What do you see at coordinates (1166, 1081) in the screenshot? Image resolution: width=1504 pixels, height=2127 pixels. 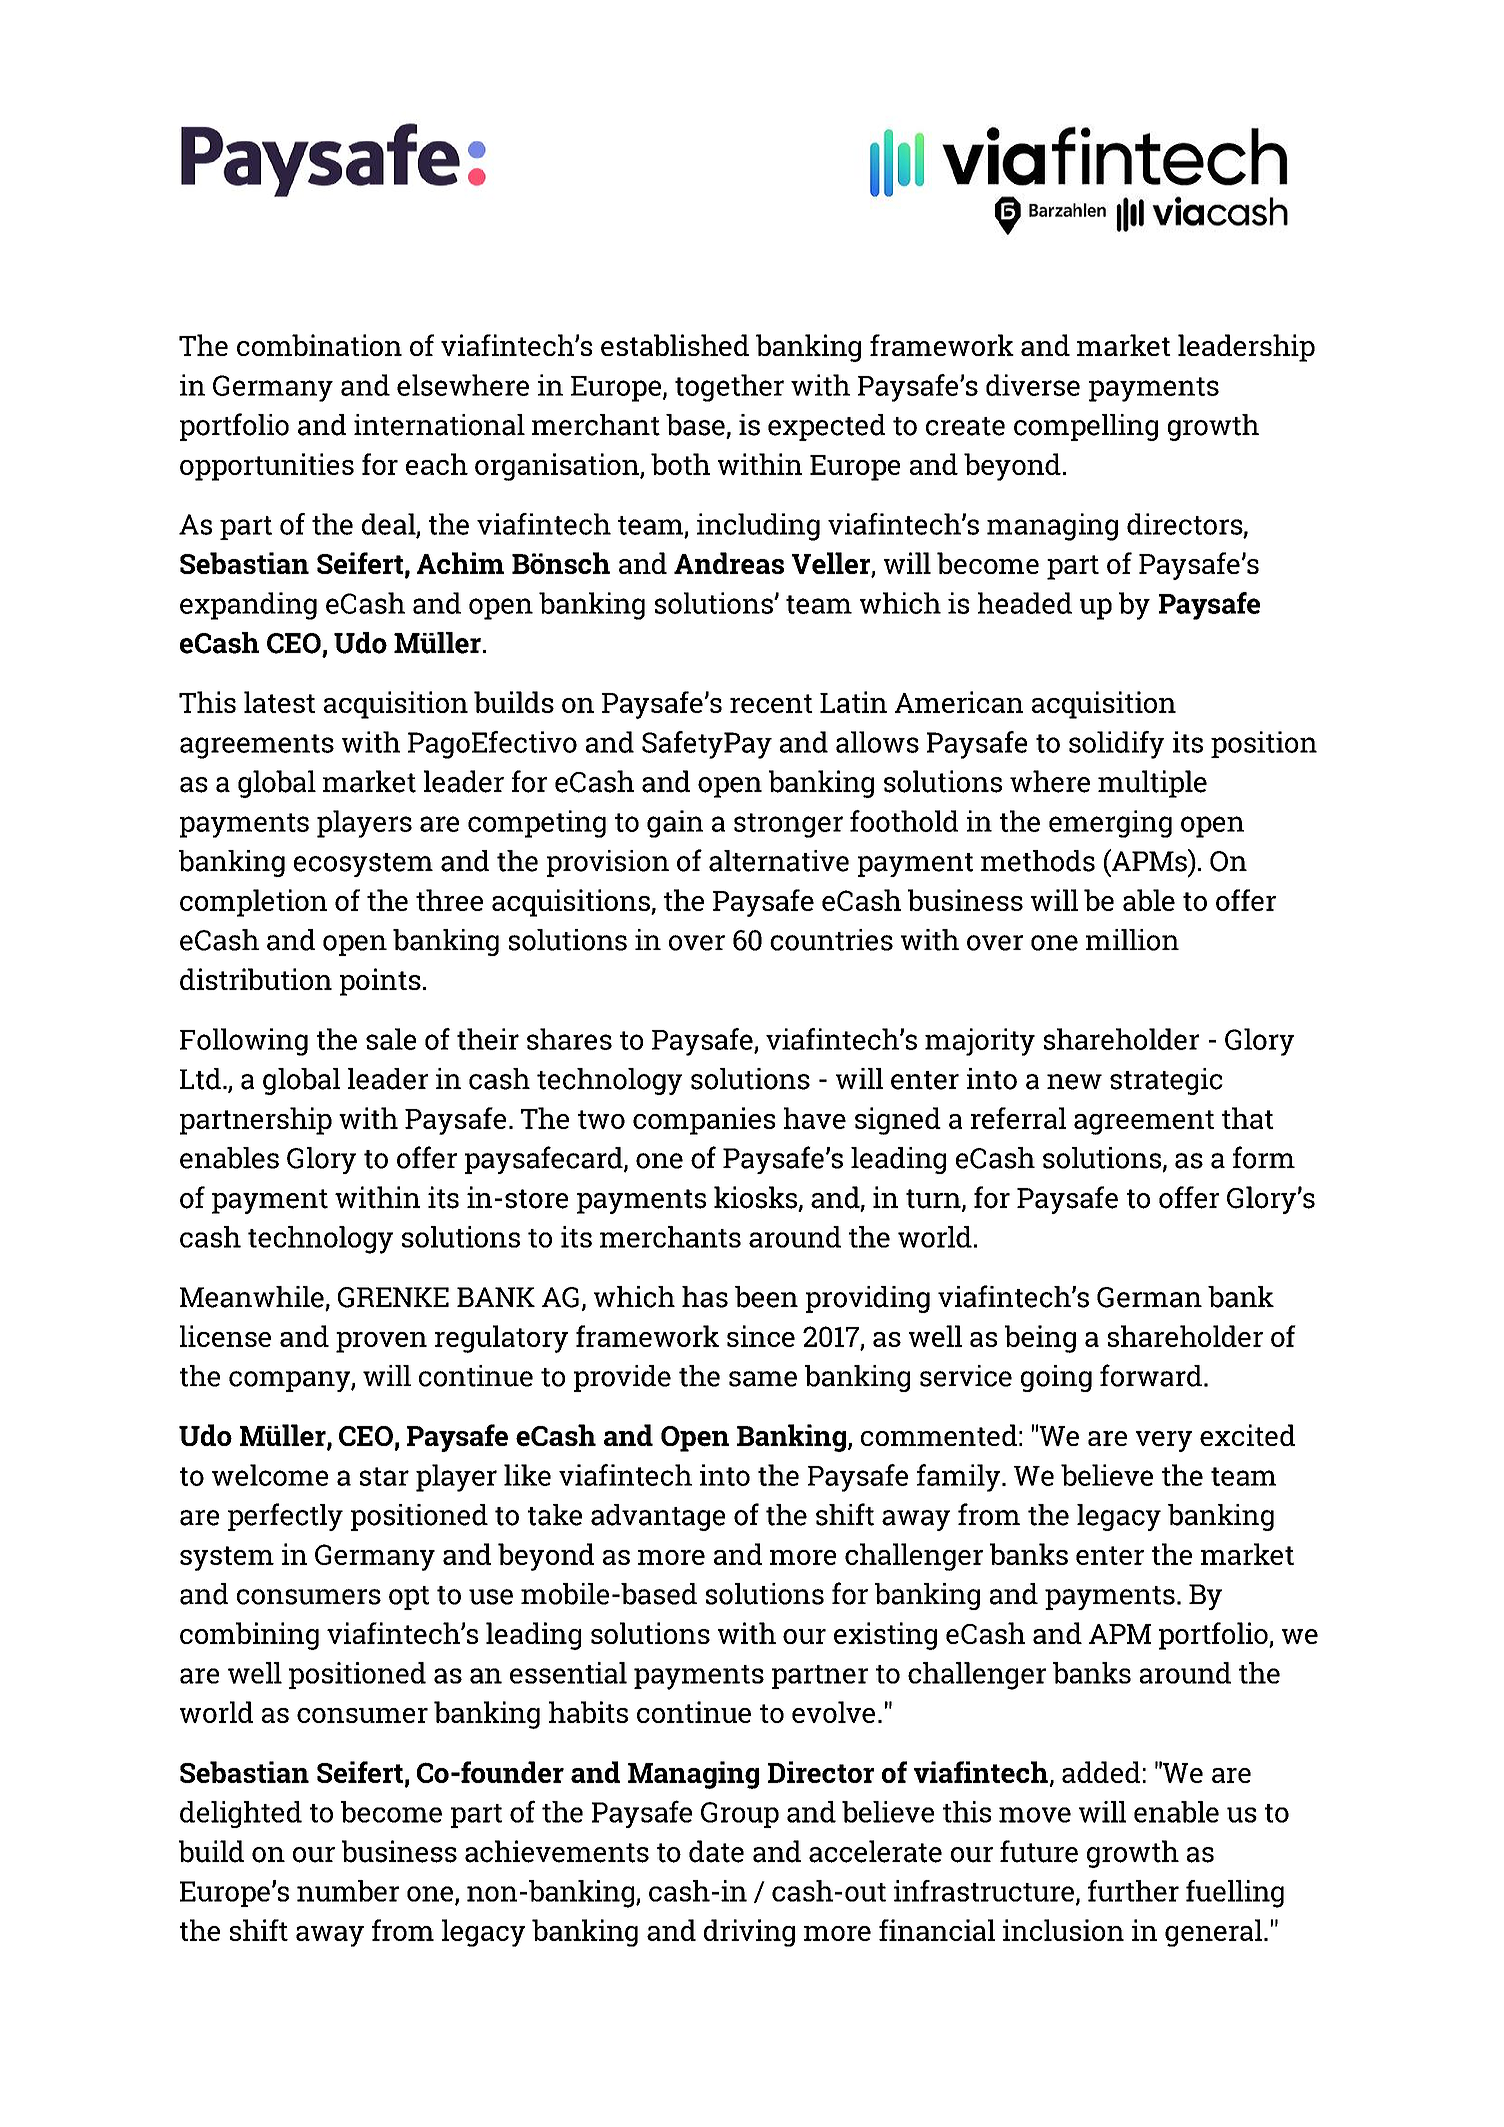 I see `strategic` at bounding box center [1166, 1081].
